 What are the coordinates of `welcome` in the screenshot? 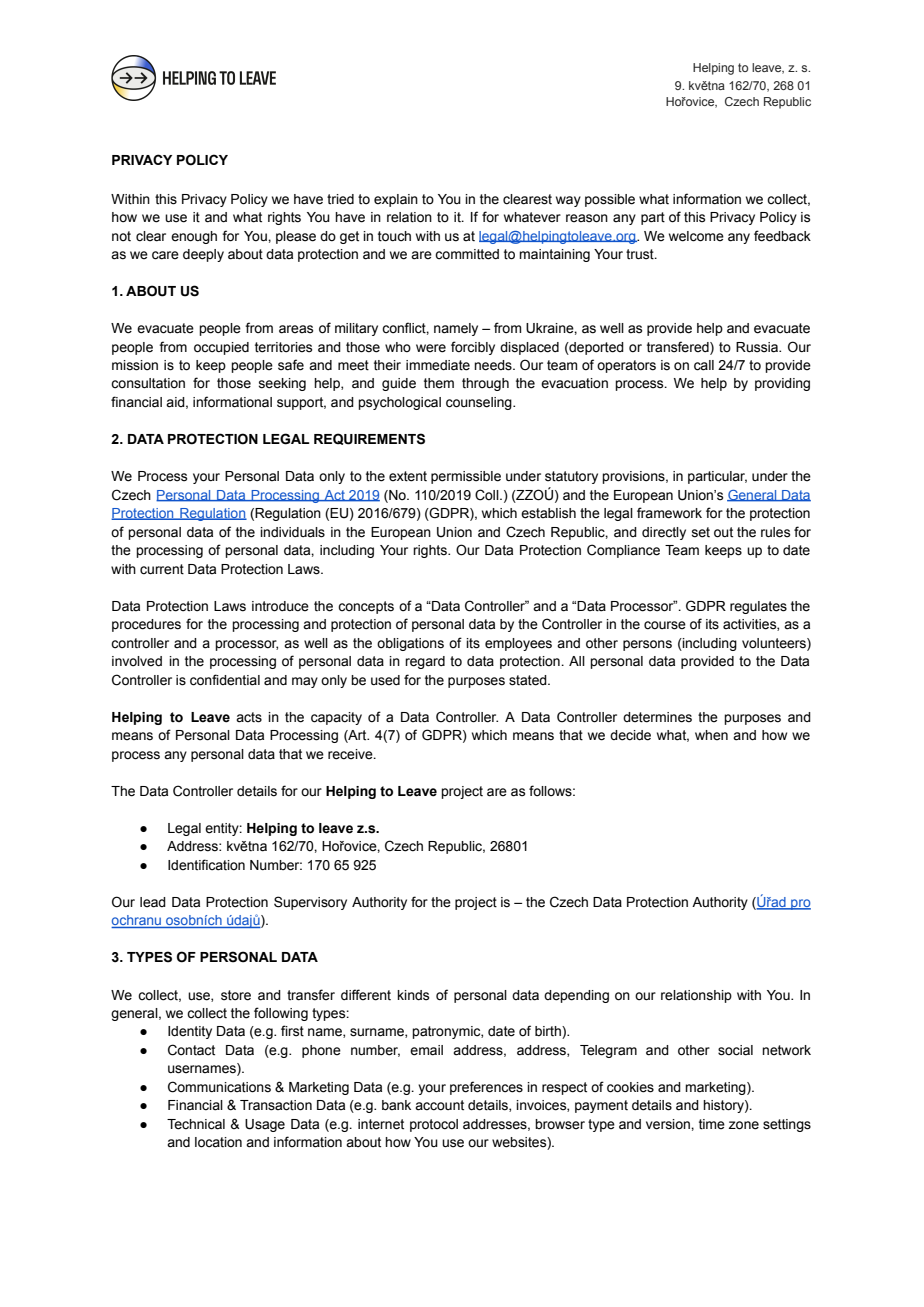 It's located at (696, 236).
